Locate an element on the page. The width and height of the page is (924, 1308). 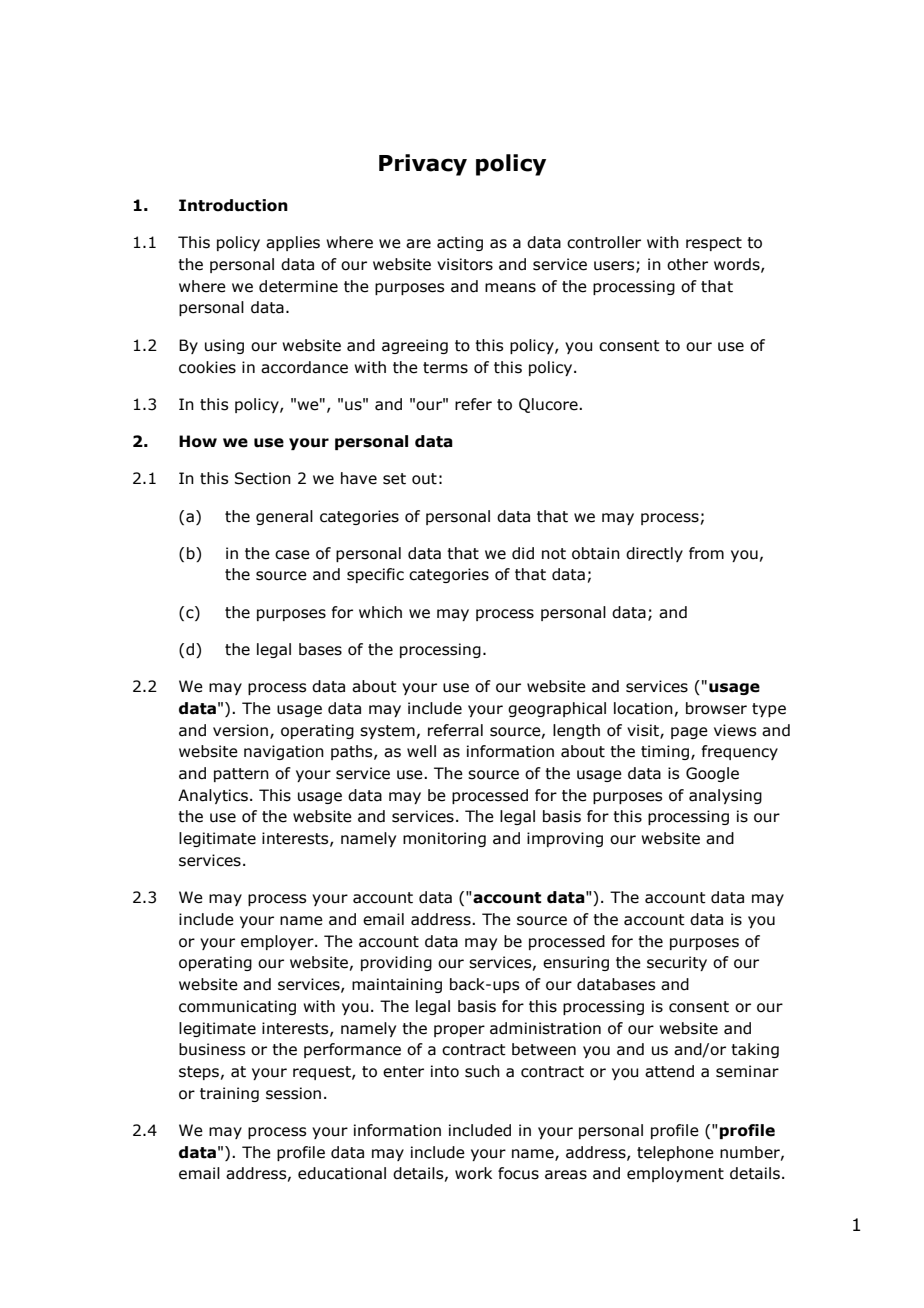
from is located at coordinates (706, 553).
